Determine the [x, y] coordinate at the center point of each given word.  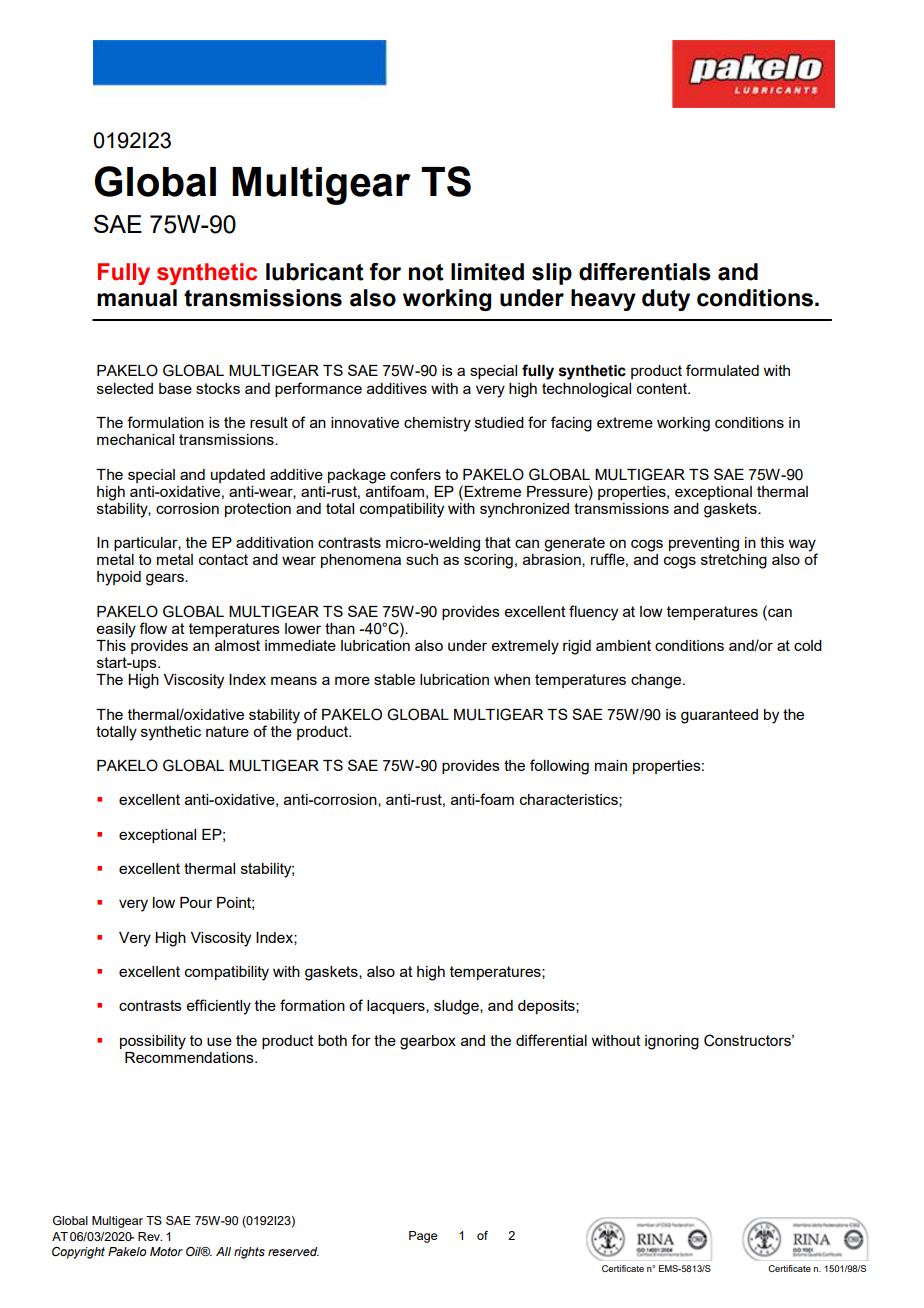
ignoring [672, 1042]
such [422, 559]
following [559, 767]
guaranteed [719, 716]
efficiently [219, 1007]
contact [223, 559]
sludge [457, 1007]
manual [137, 298]
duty [666, 300]
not [426, 272]
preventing [704, 544]
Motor [166, 1251]
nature [227, 731]
